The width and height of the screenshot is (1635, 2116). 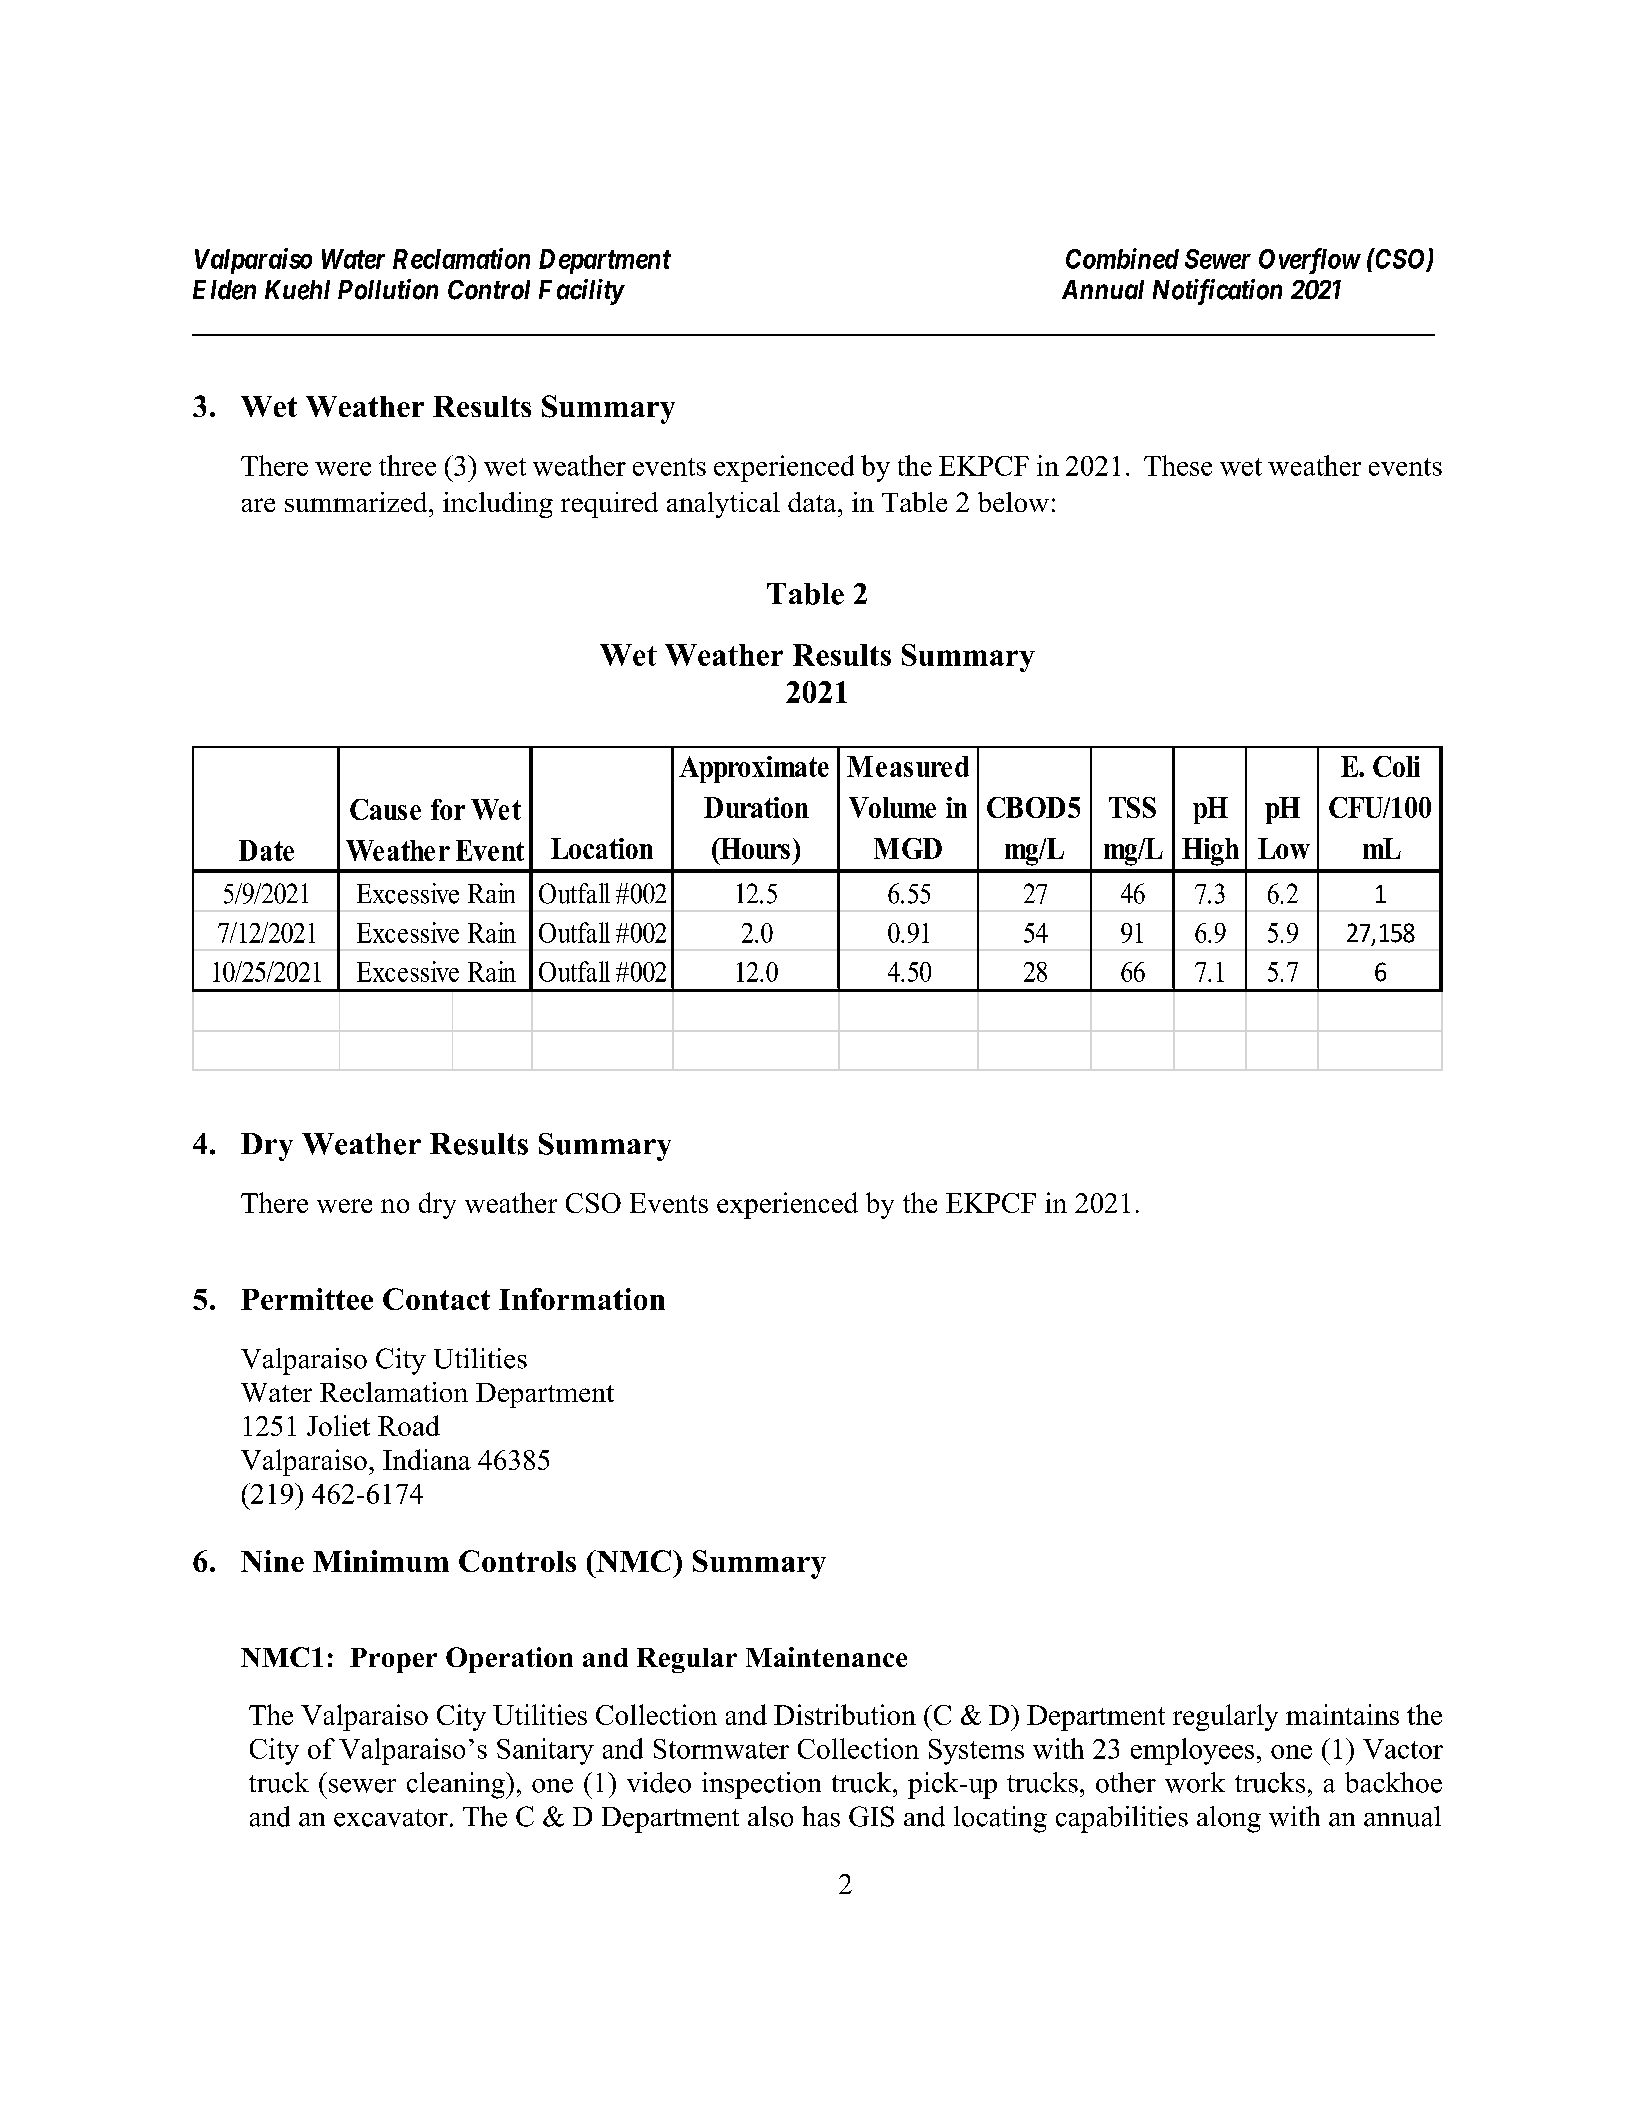 I want to click on Notification, so click(x=1217, y=292).
